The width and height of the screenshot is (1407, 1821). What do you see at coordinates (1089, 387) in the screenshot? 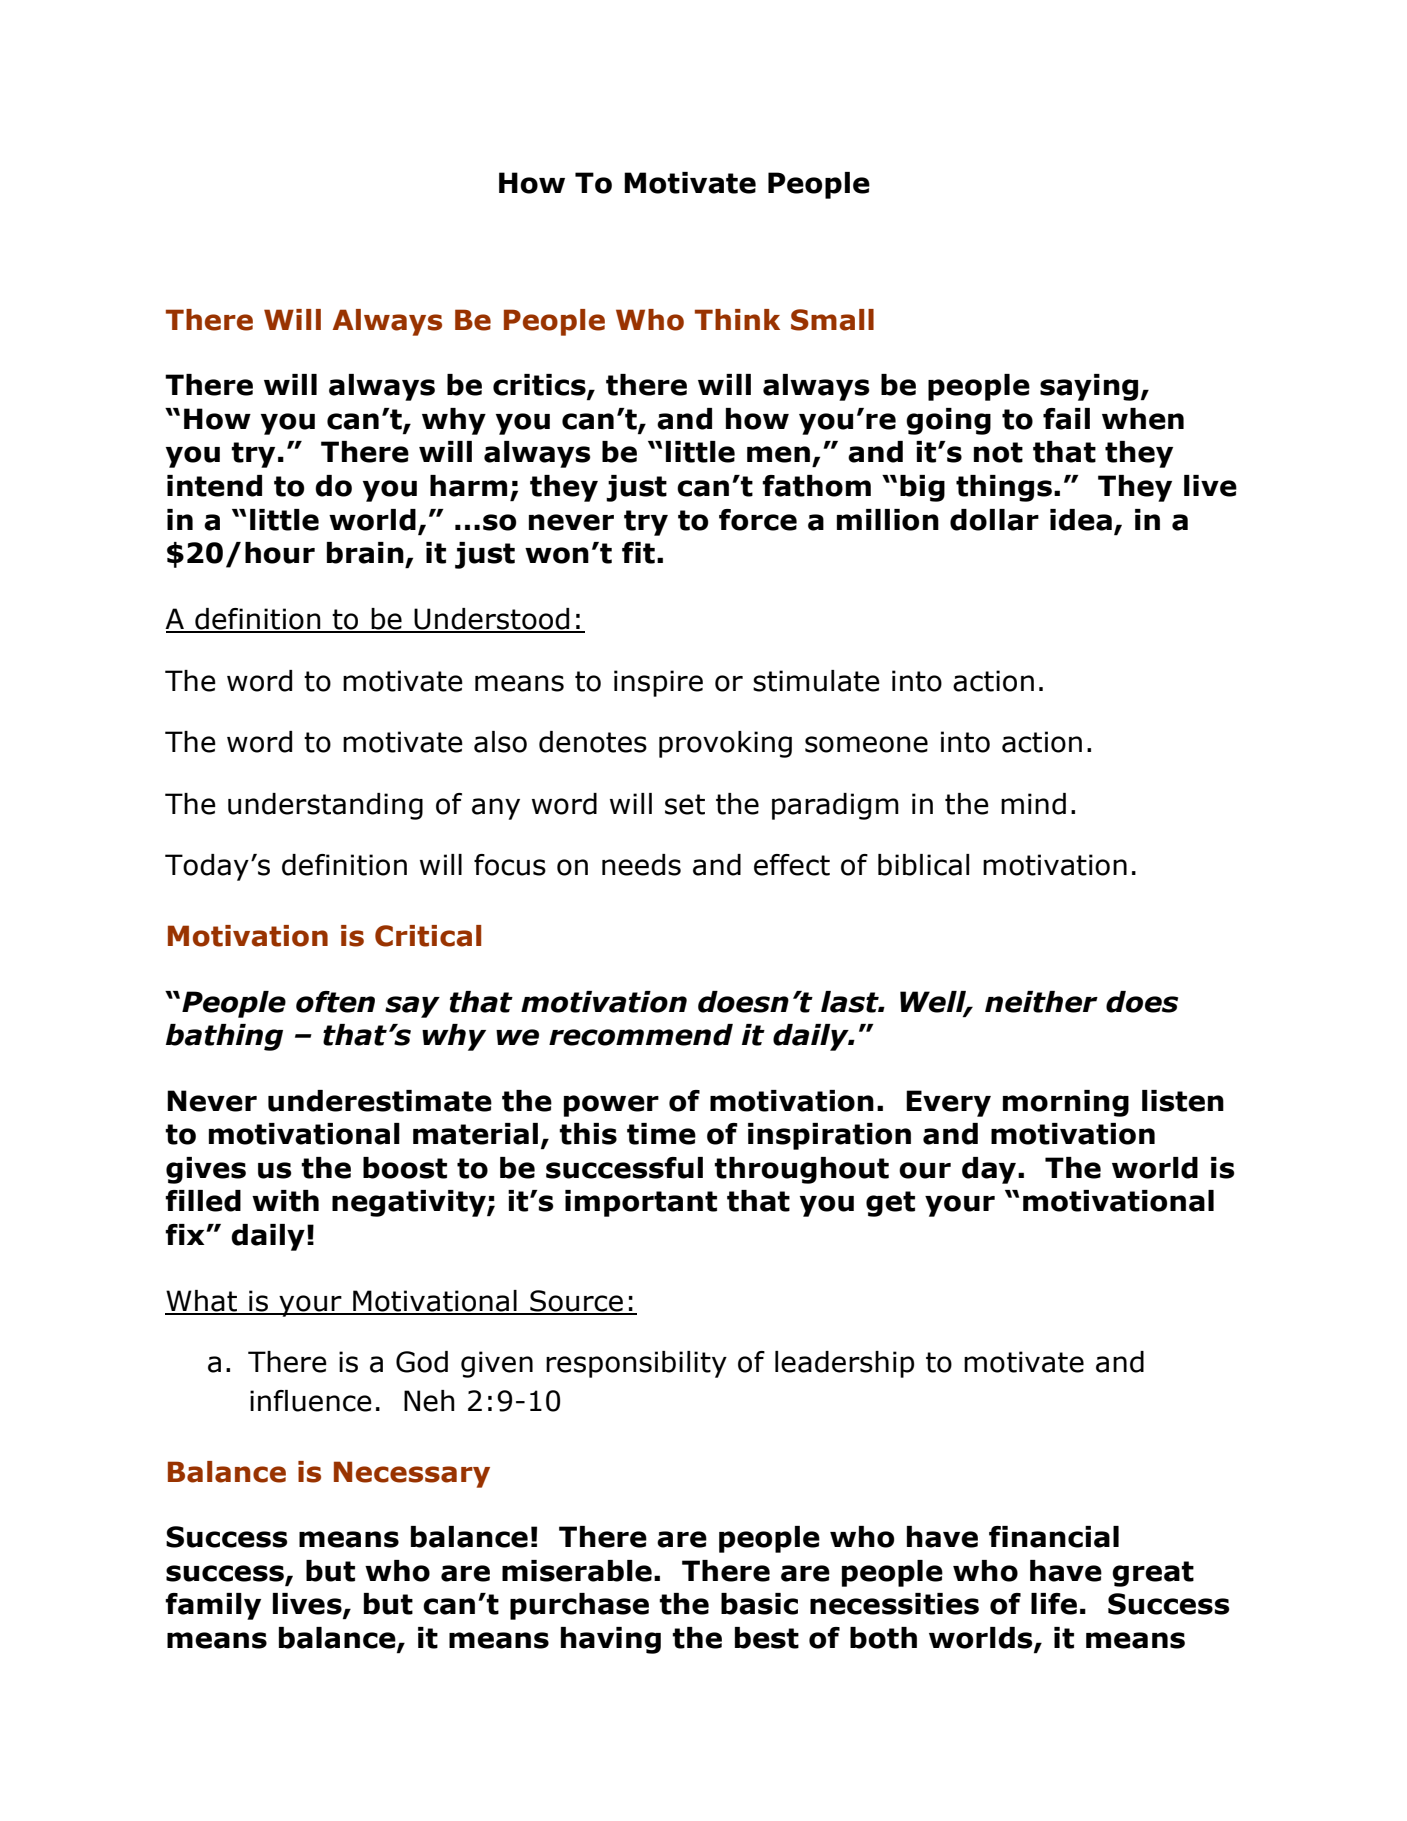
I see `saying` at bounding box center [1089, 387].
